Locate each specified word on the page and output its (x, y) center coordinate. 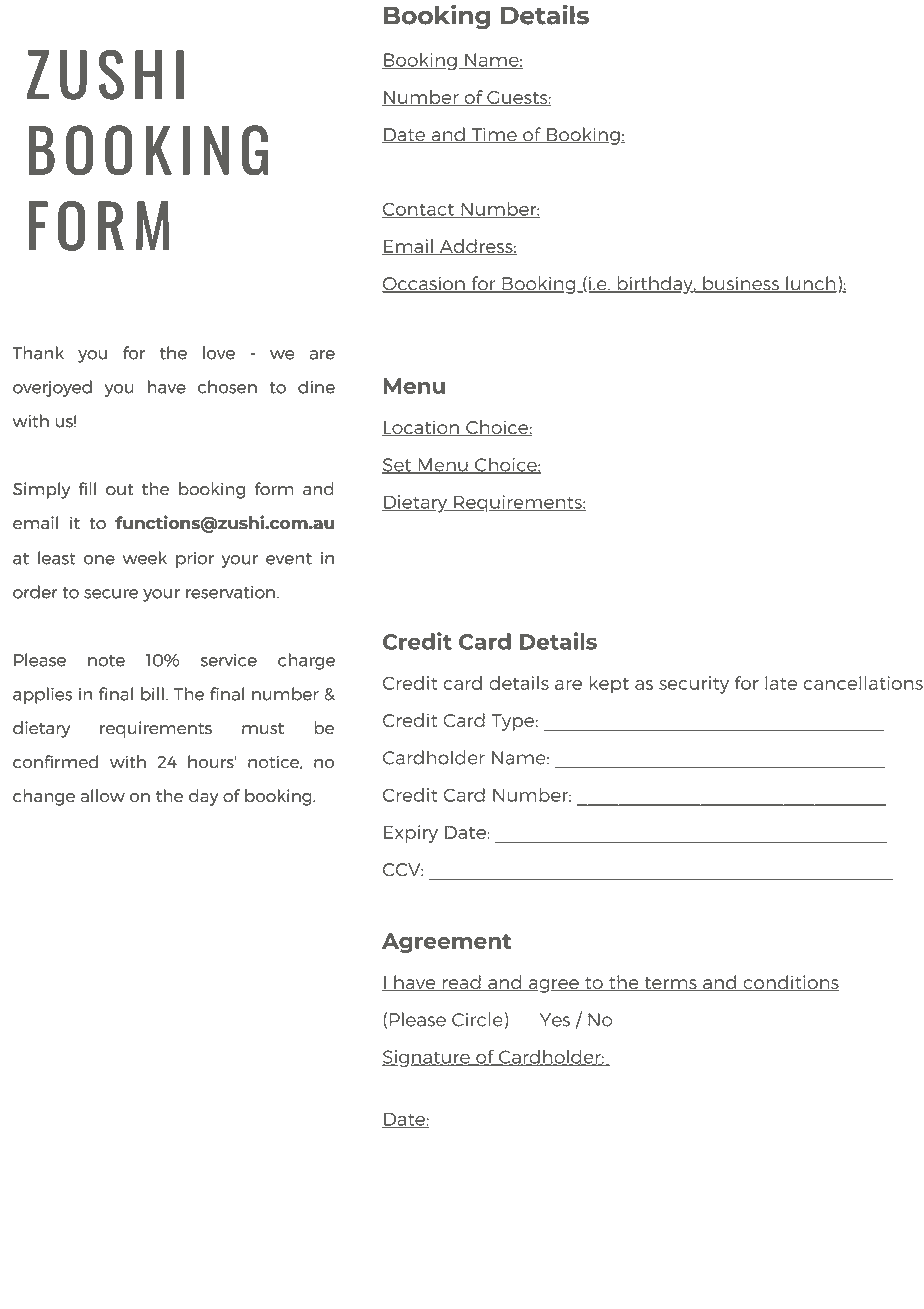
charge (306, 661)
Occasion (424, 284)
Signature (427, 1059)
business (741, 284)
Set (398, 466)
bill (152, 694)
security (694, 685)
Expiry (411, 834)
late (781, 683)
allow (103, 795)
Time (494, 135)
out (119, 489)
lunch (810, 284)
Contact (419, 210)
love (219, 353)
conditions (790, 983)
